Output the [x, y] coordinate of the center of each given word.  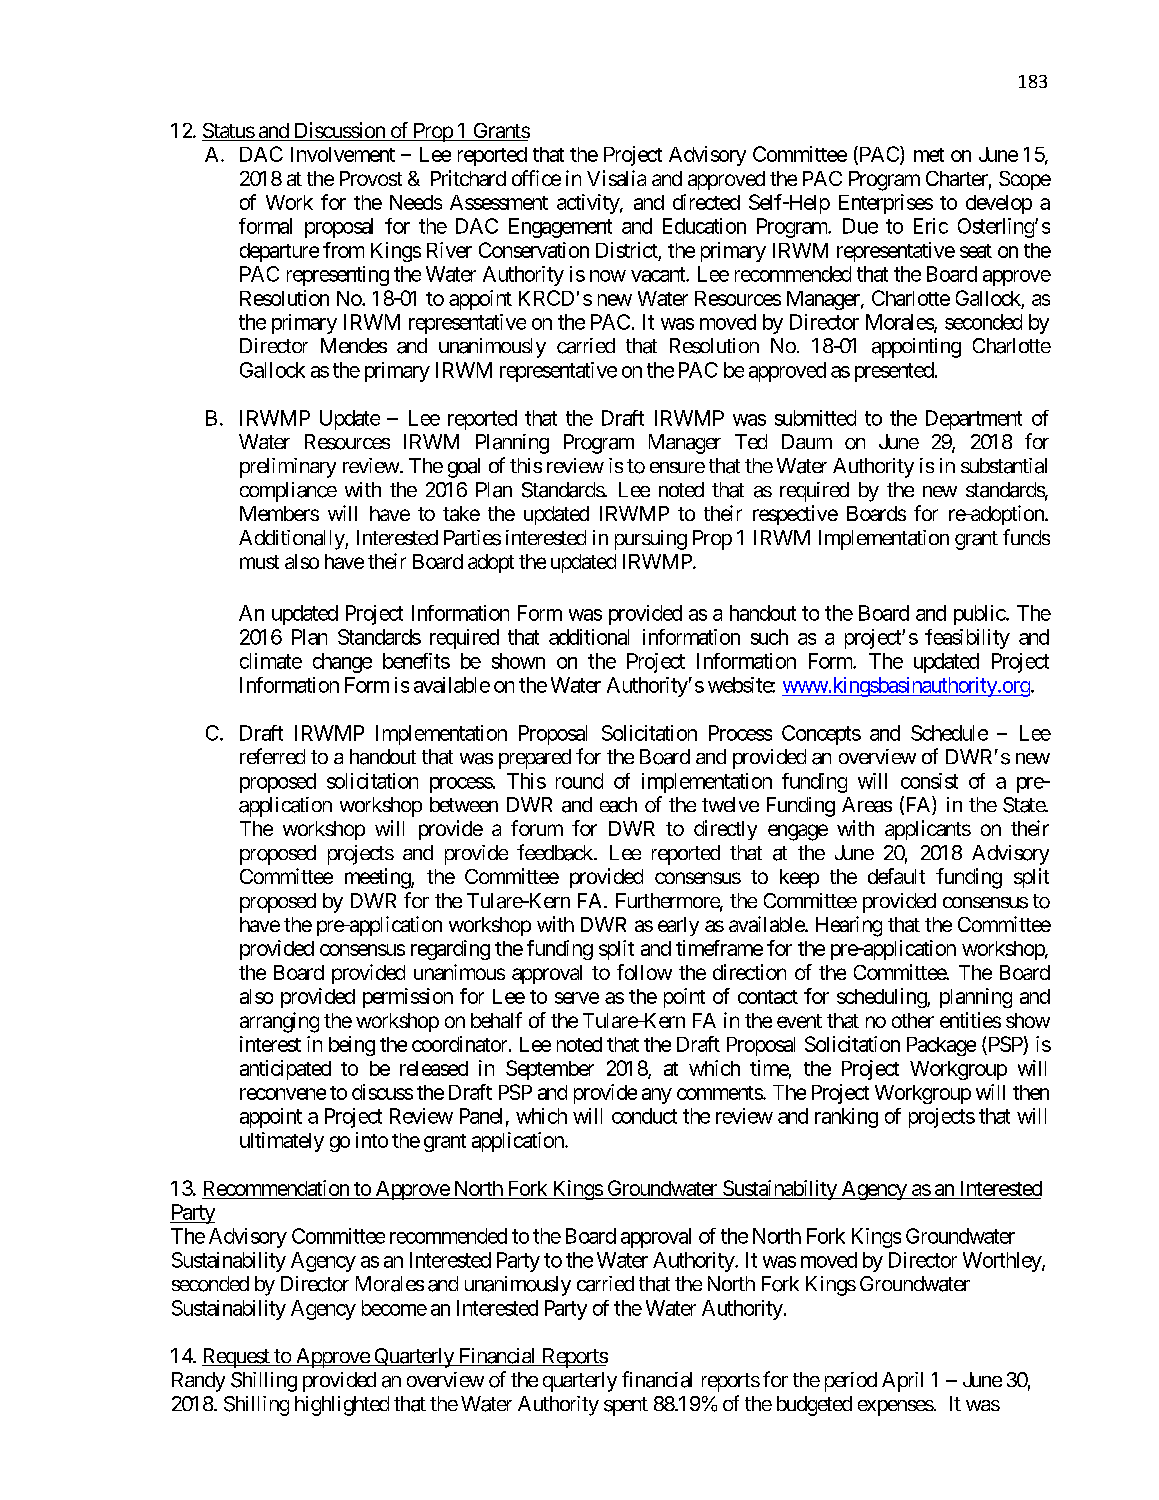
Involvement [343, 154]
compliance [288, 492]
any [657, 1096]
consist [929, 781]
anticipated [285, 1070]
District [627, 250]
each [618, 805]
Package [941, 1046]
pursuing [651, 540]
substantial [1004, 466]
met [929, 155]
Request [236, 1358]
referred [272, 756]
